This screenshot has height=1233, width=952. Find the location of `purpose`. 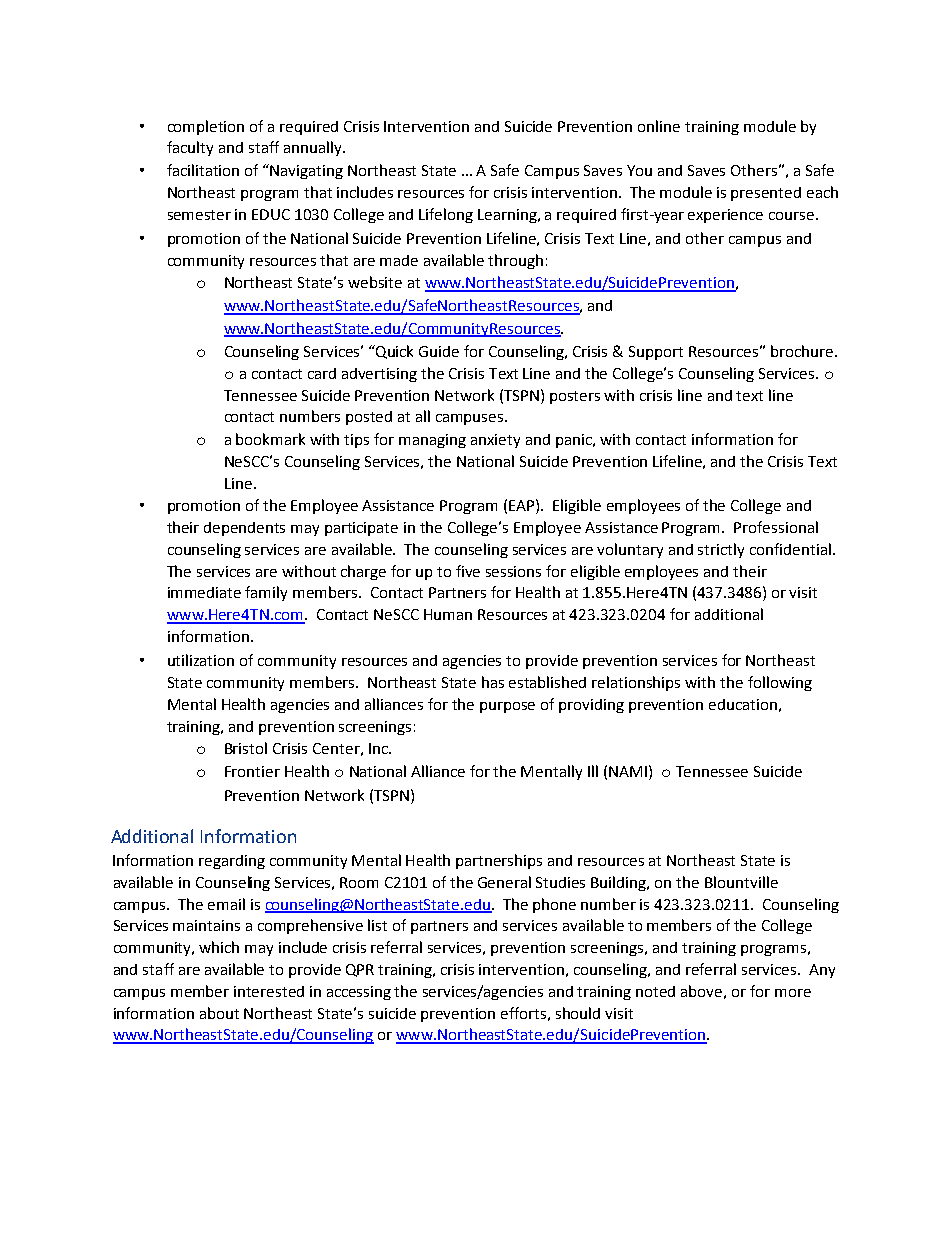

purpose is located at coordinates (507, 707).
